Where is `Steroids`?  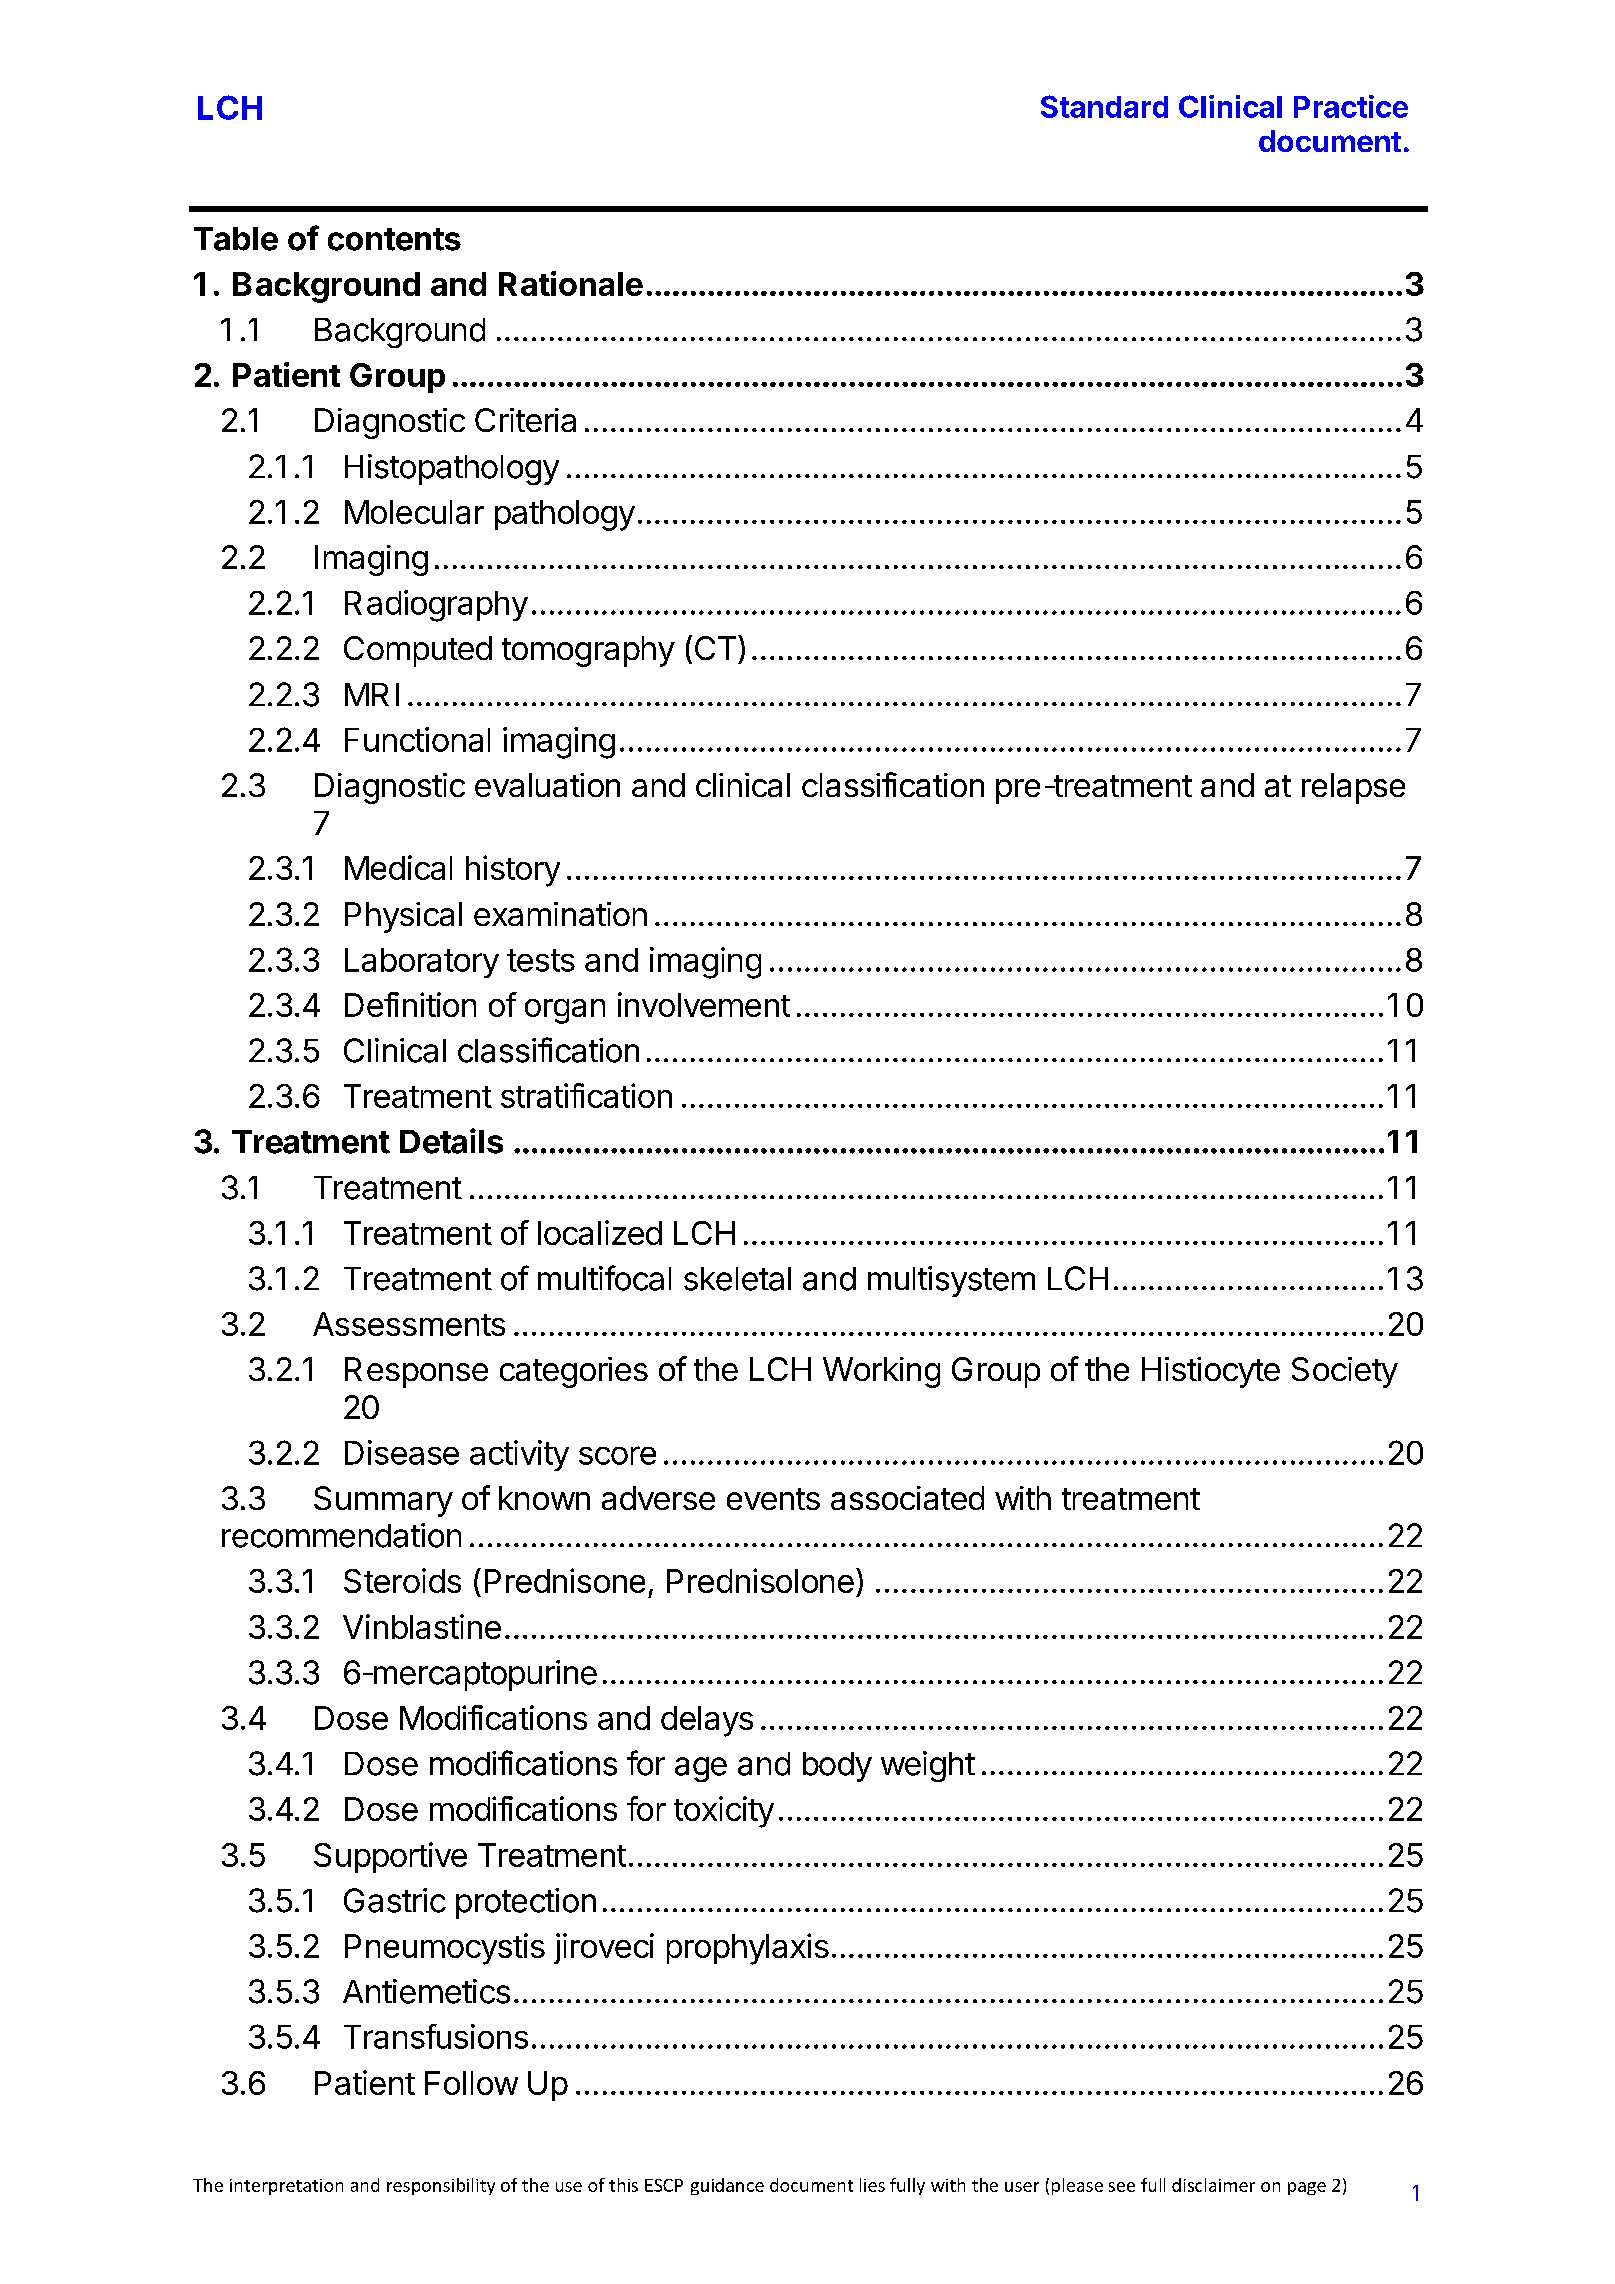 Steroids is located at coordinates (402, 1580).
